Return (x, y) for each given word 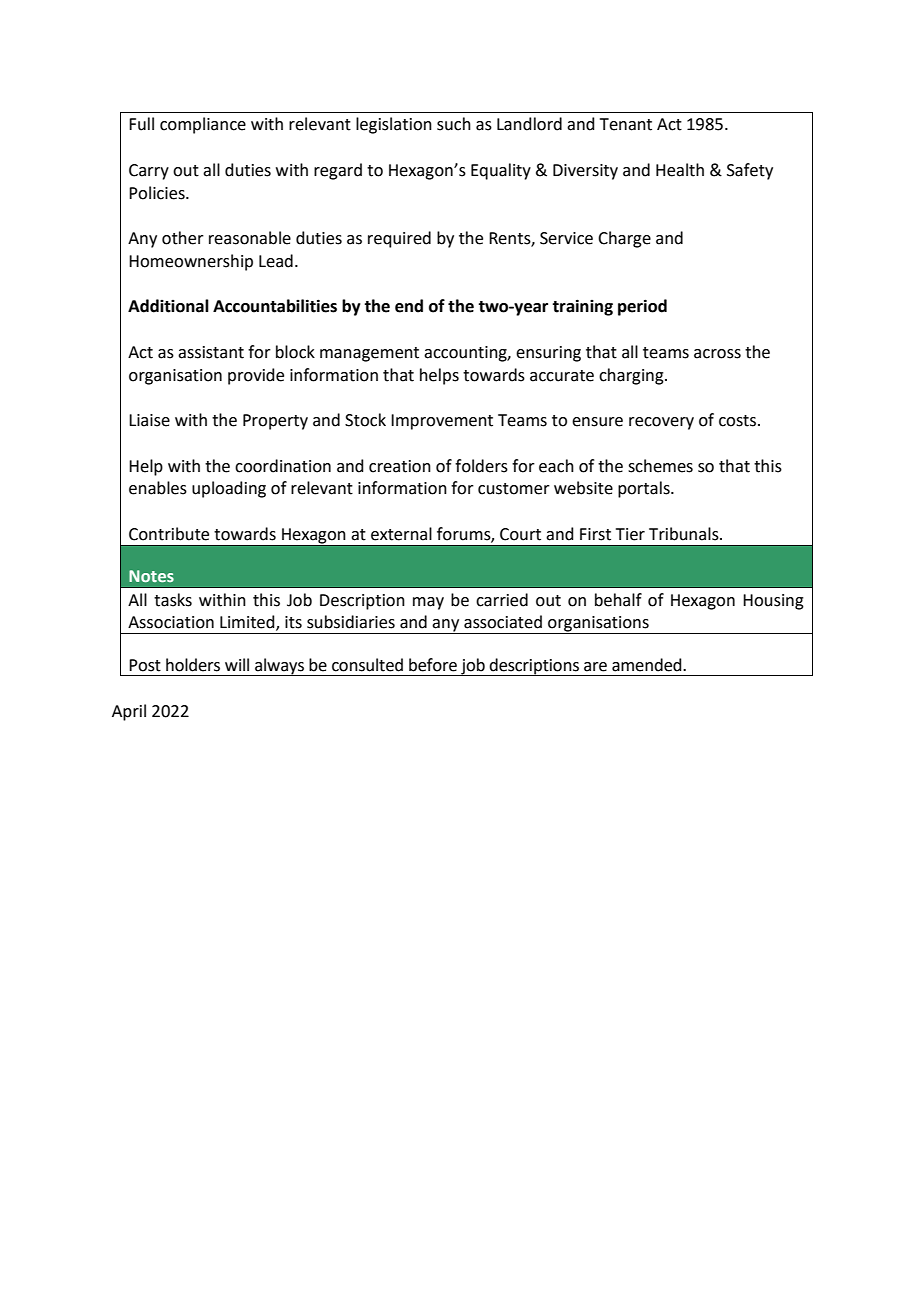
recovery (661, 423)
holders (193, 665)
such (454, 124)
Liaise (149, 420)
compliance (203, 125)
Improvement (442, 422)
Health (680, 170)
